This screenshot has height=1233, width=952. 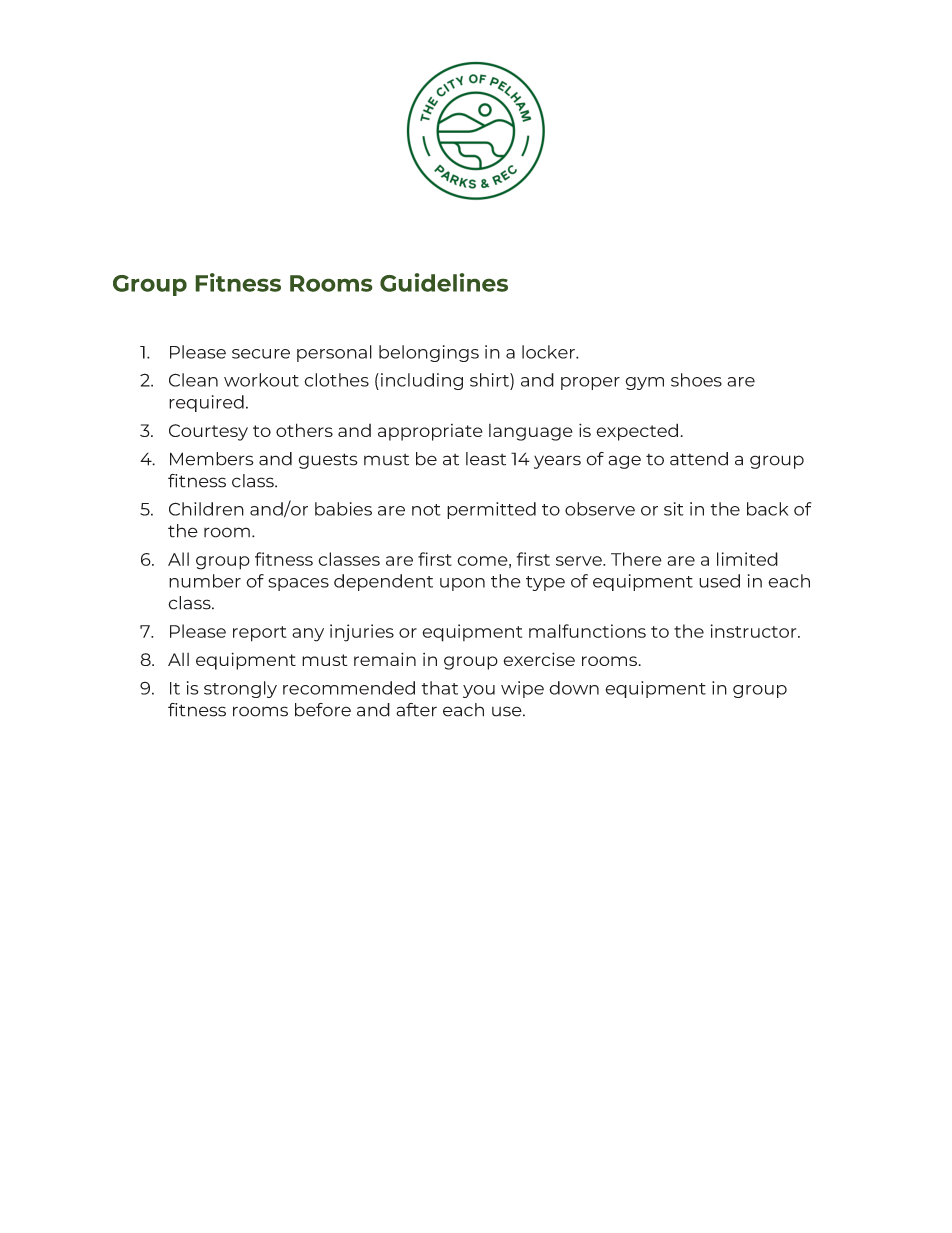 I want to click on permitted, so click(x=491, y=510).
